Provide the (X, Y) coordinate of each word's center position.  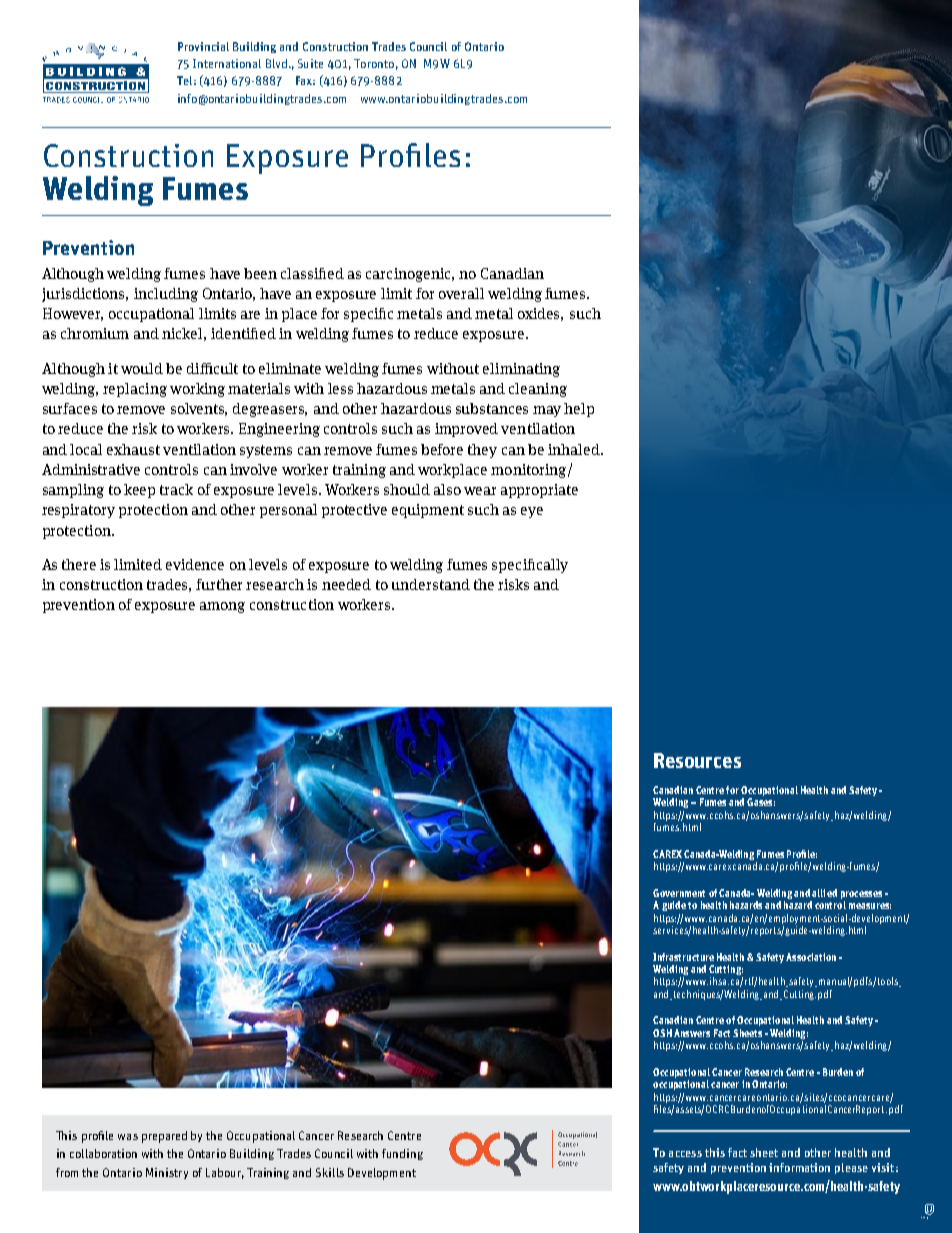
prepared (164, 1137)
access (685, 1154)
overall (461, 293)
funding (402, 1154)
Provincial (203, 46)
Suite (310, 63)
